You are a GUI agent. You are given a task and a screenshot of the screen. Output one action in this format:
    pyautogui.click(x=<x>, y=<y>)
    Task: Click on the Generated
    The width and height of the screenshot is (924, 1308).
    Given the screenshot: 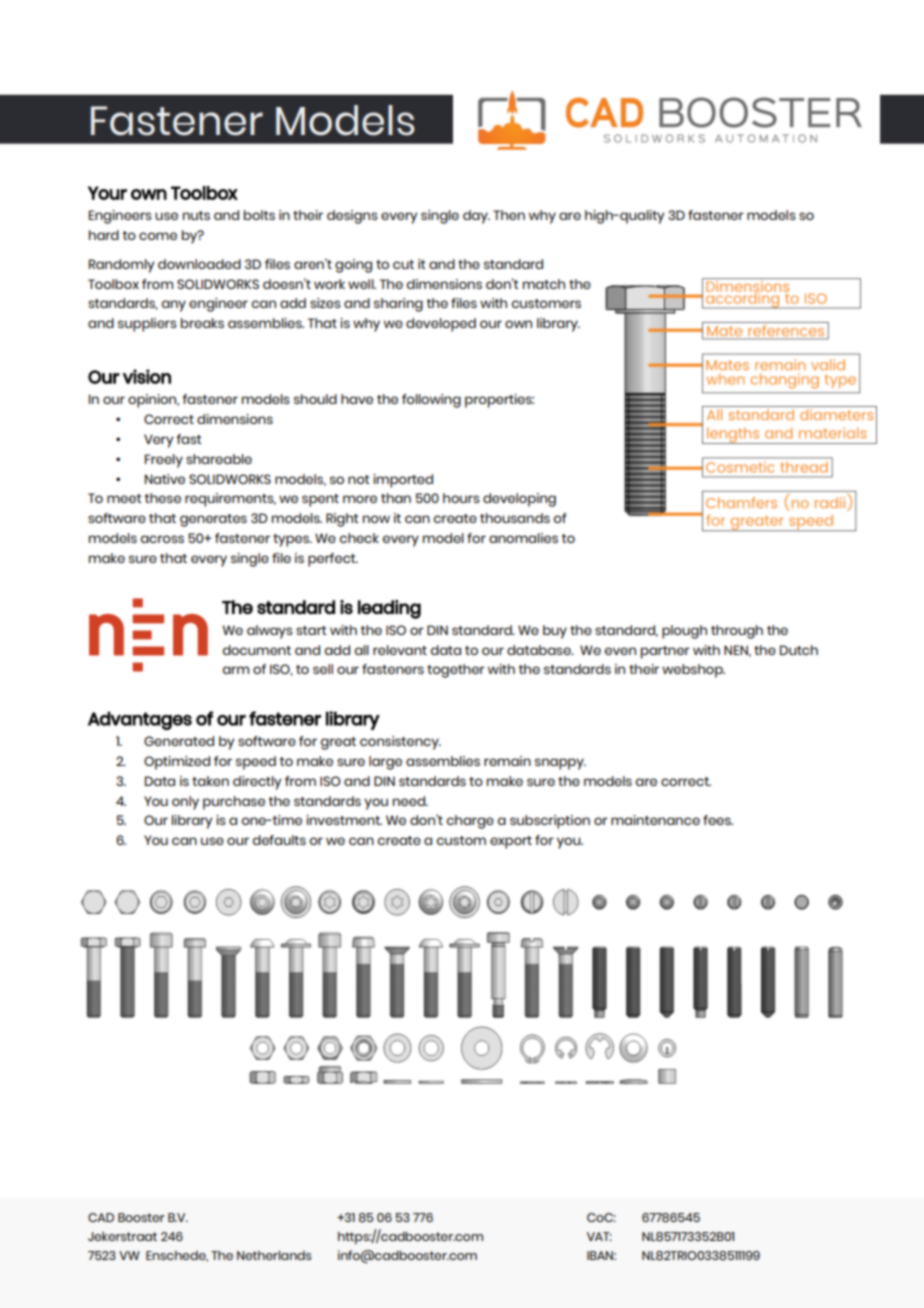 What is the action you would take?
    pyautogui.click(x=179, y=741)
